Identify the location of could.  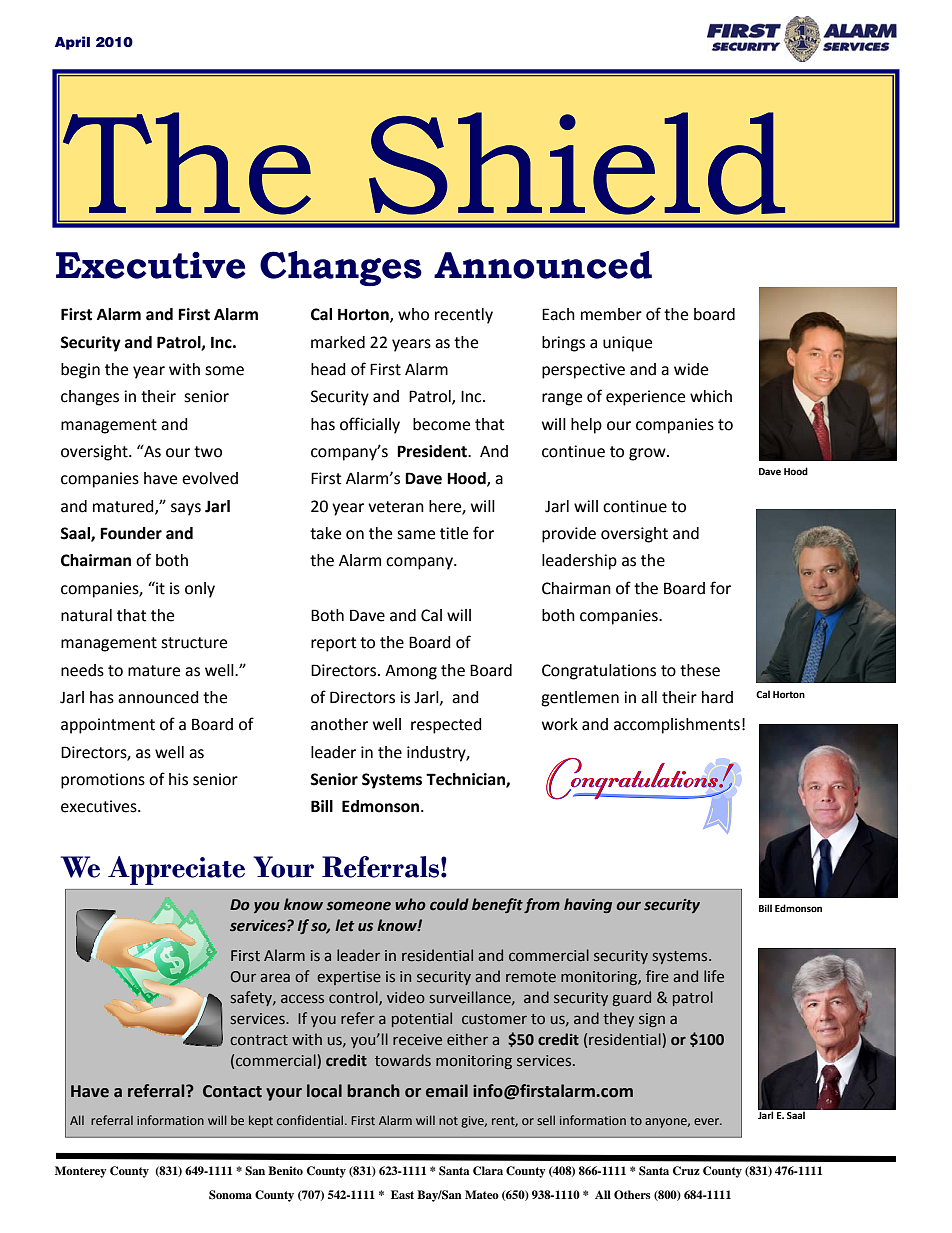
(449, 904).
